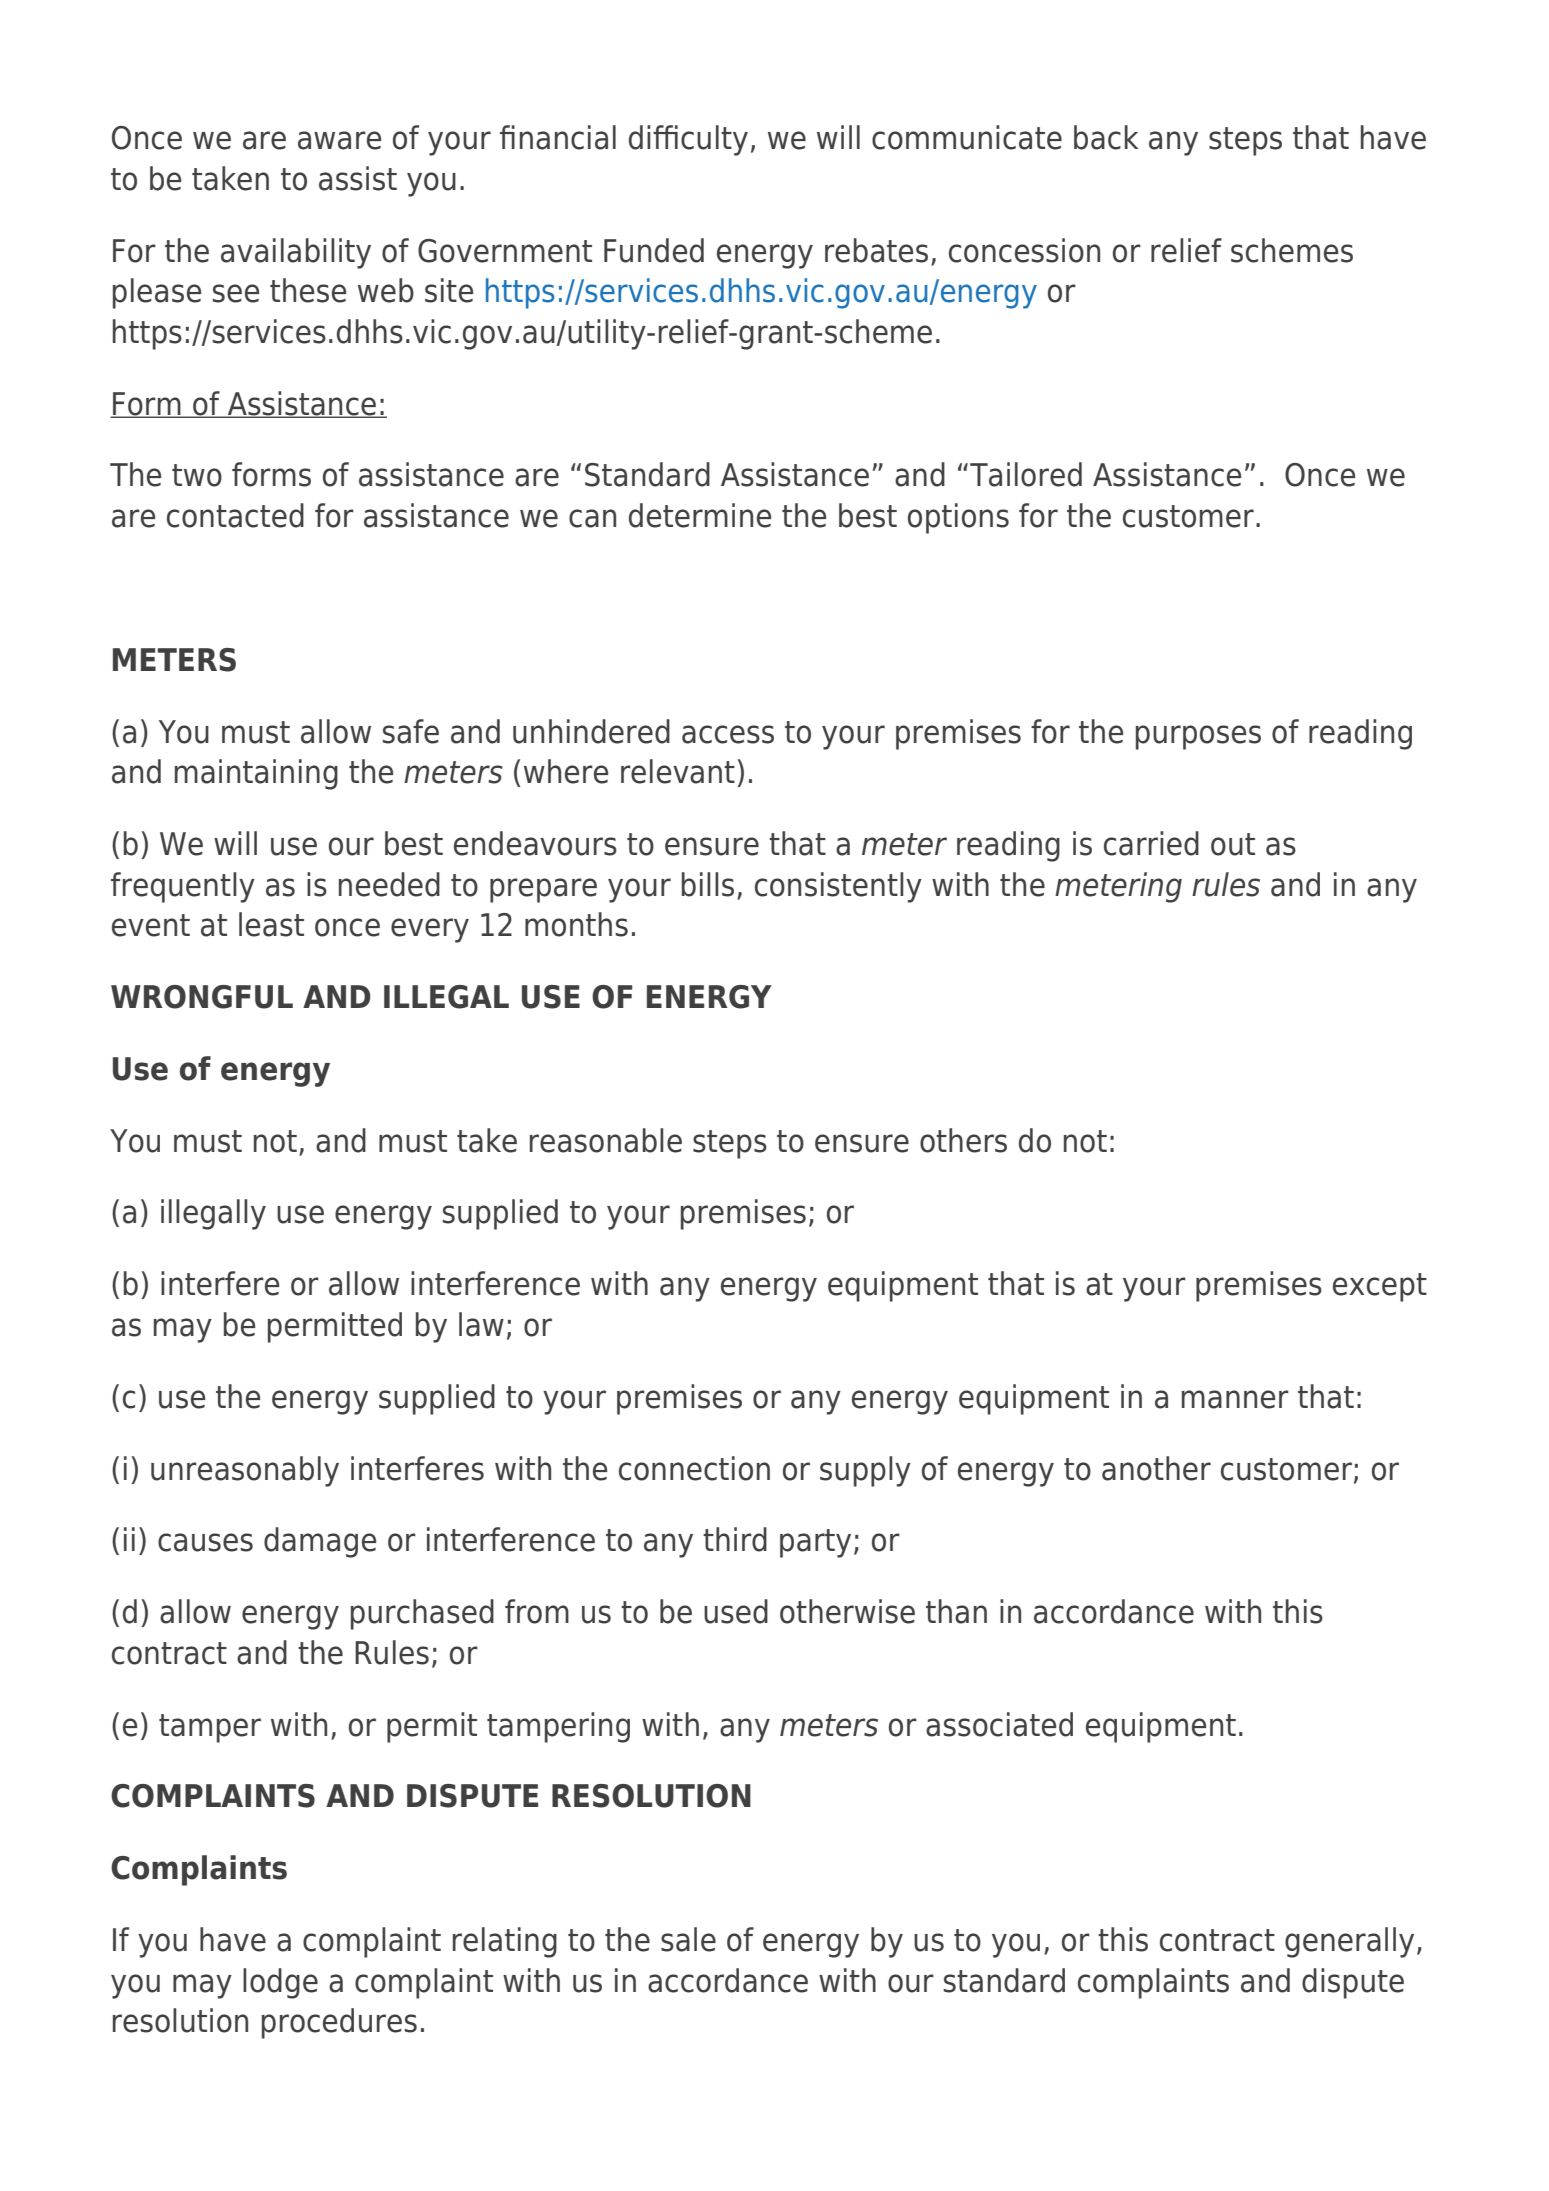 Image resolution: width=1549 pixels, height=2191 pixels. Describe the element at coordinates (411, 731) in the screenshot. I see `safe` at that location.
